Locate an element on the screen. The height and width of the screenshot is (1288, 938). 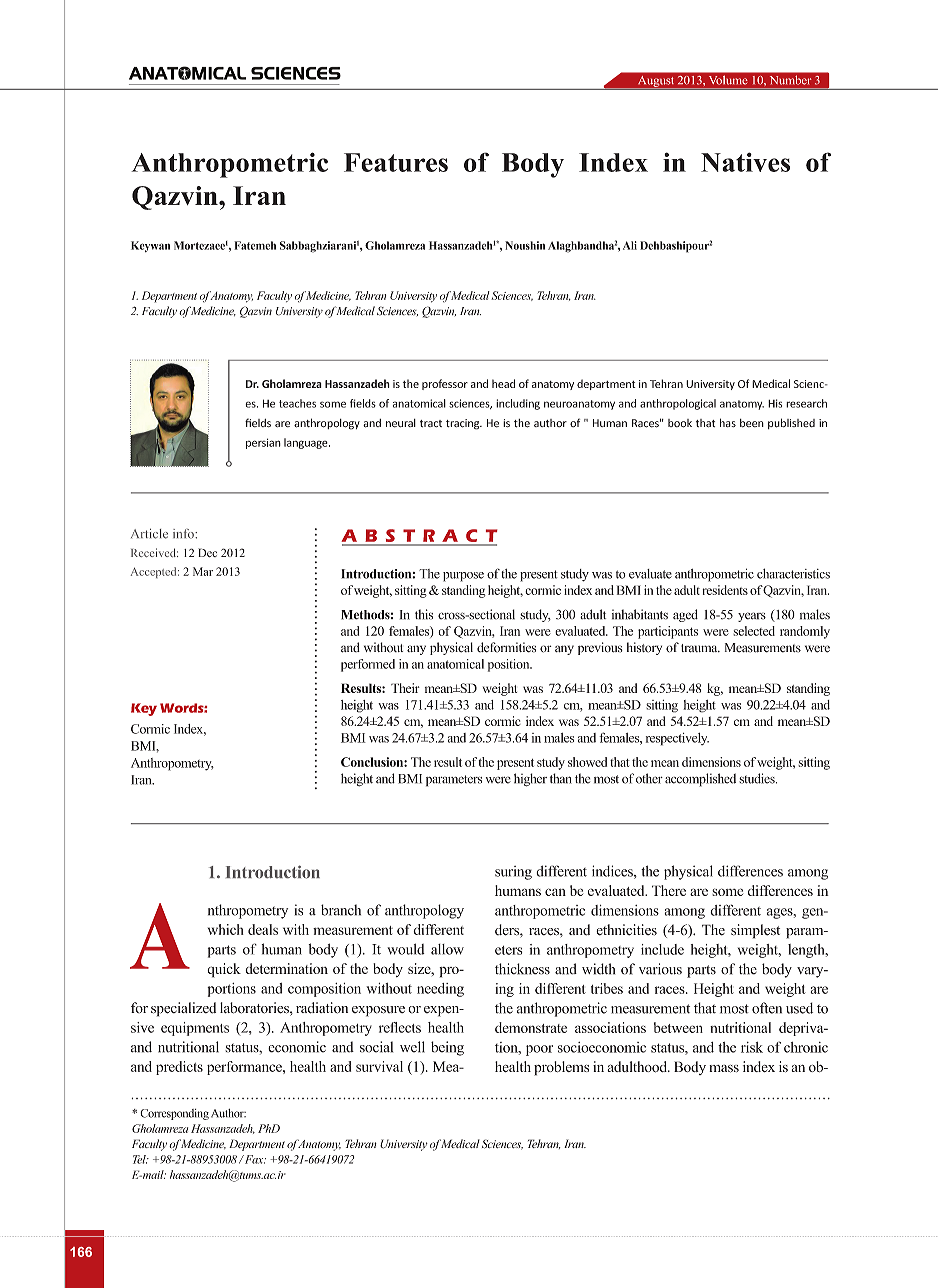
deformities is located at coordinates (506, 647).
